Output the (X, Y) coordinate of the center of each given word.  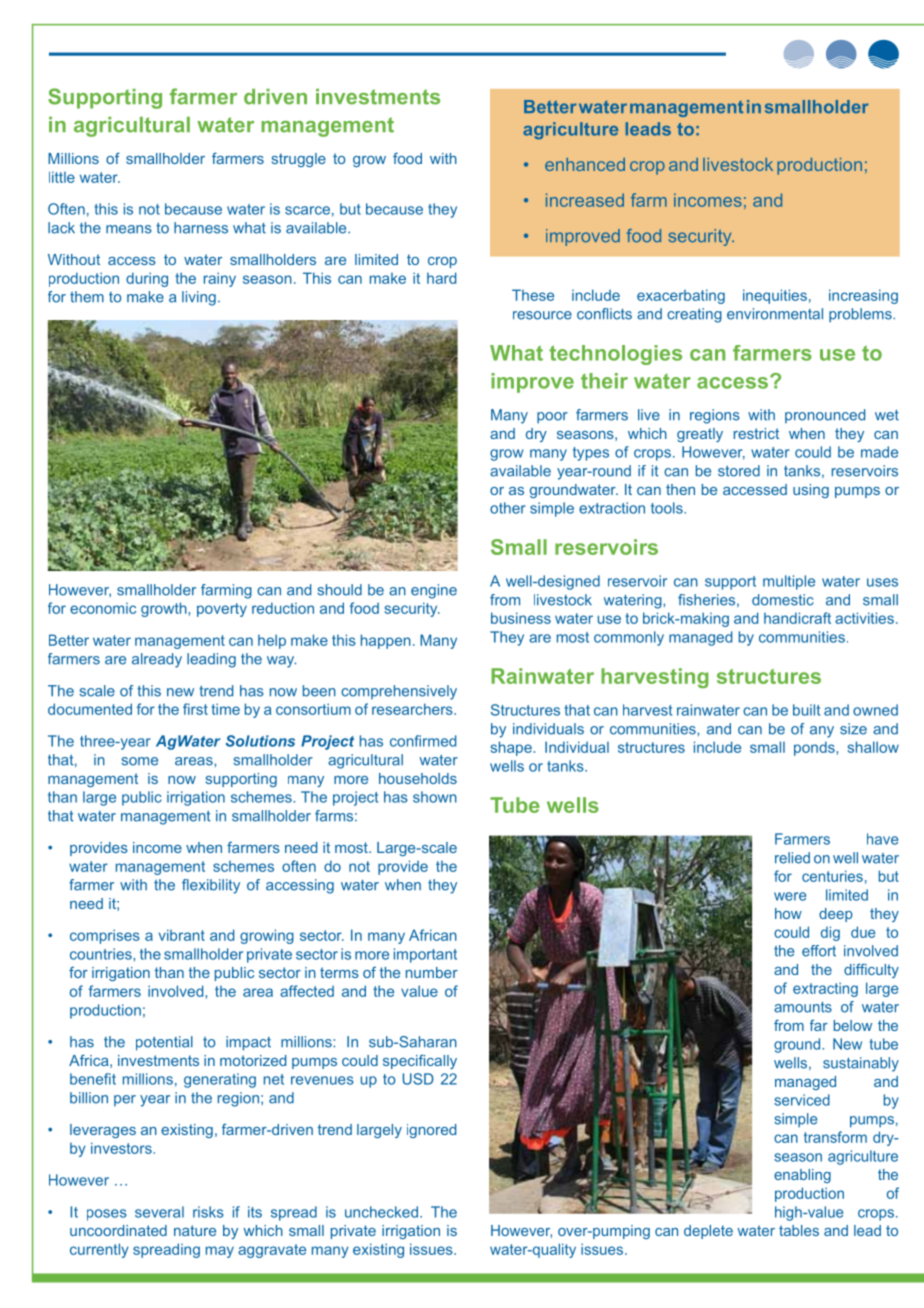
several (159, 1212)
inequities (775, 296)
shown (435, 797)
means (129, 229)
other (508, 508)
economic (103, 608)
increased (585, 200)
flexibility (211, 886)
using (811, 491)
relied (792, 858)
